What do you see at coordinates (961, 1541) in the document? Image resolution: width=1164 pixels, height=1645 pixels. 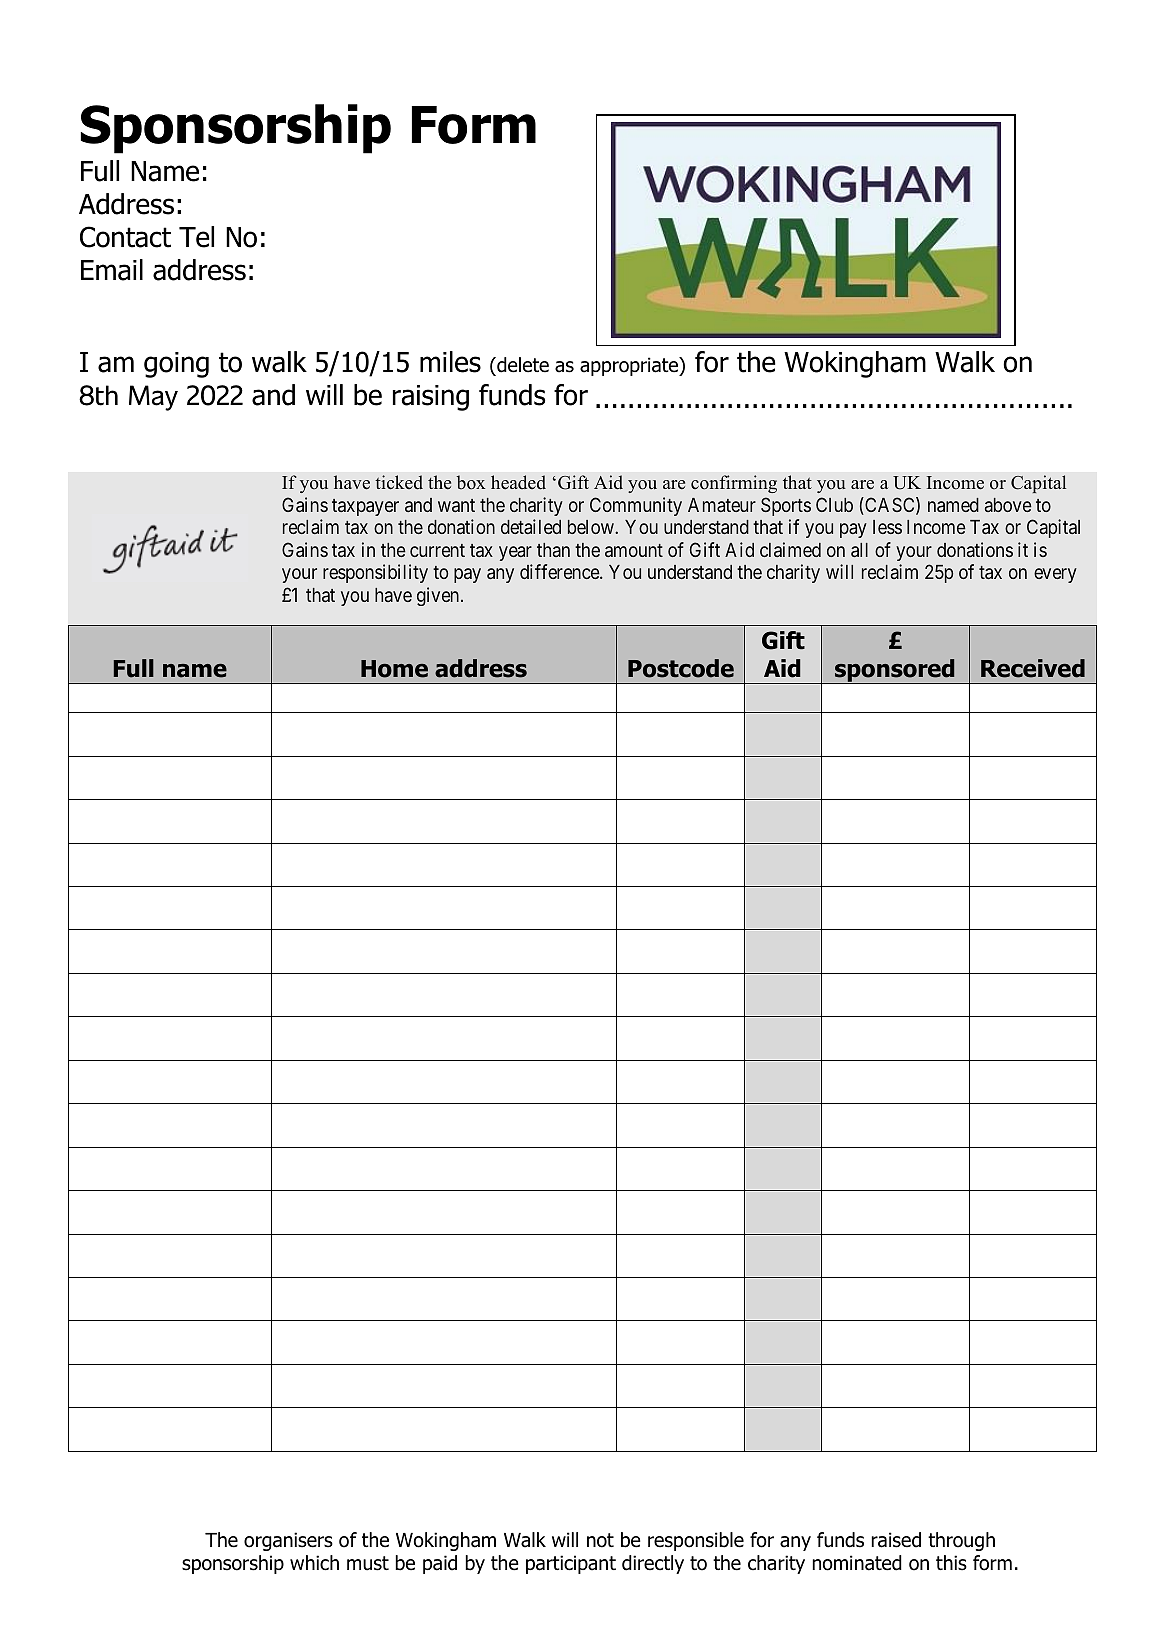 I see `through` at bounding box center [961, 1541].
